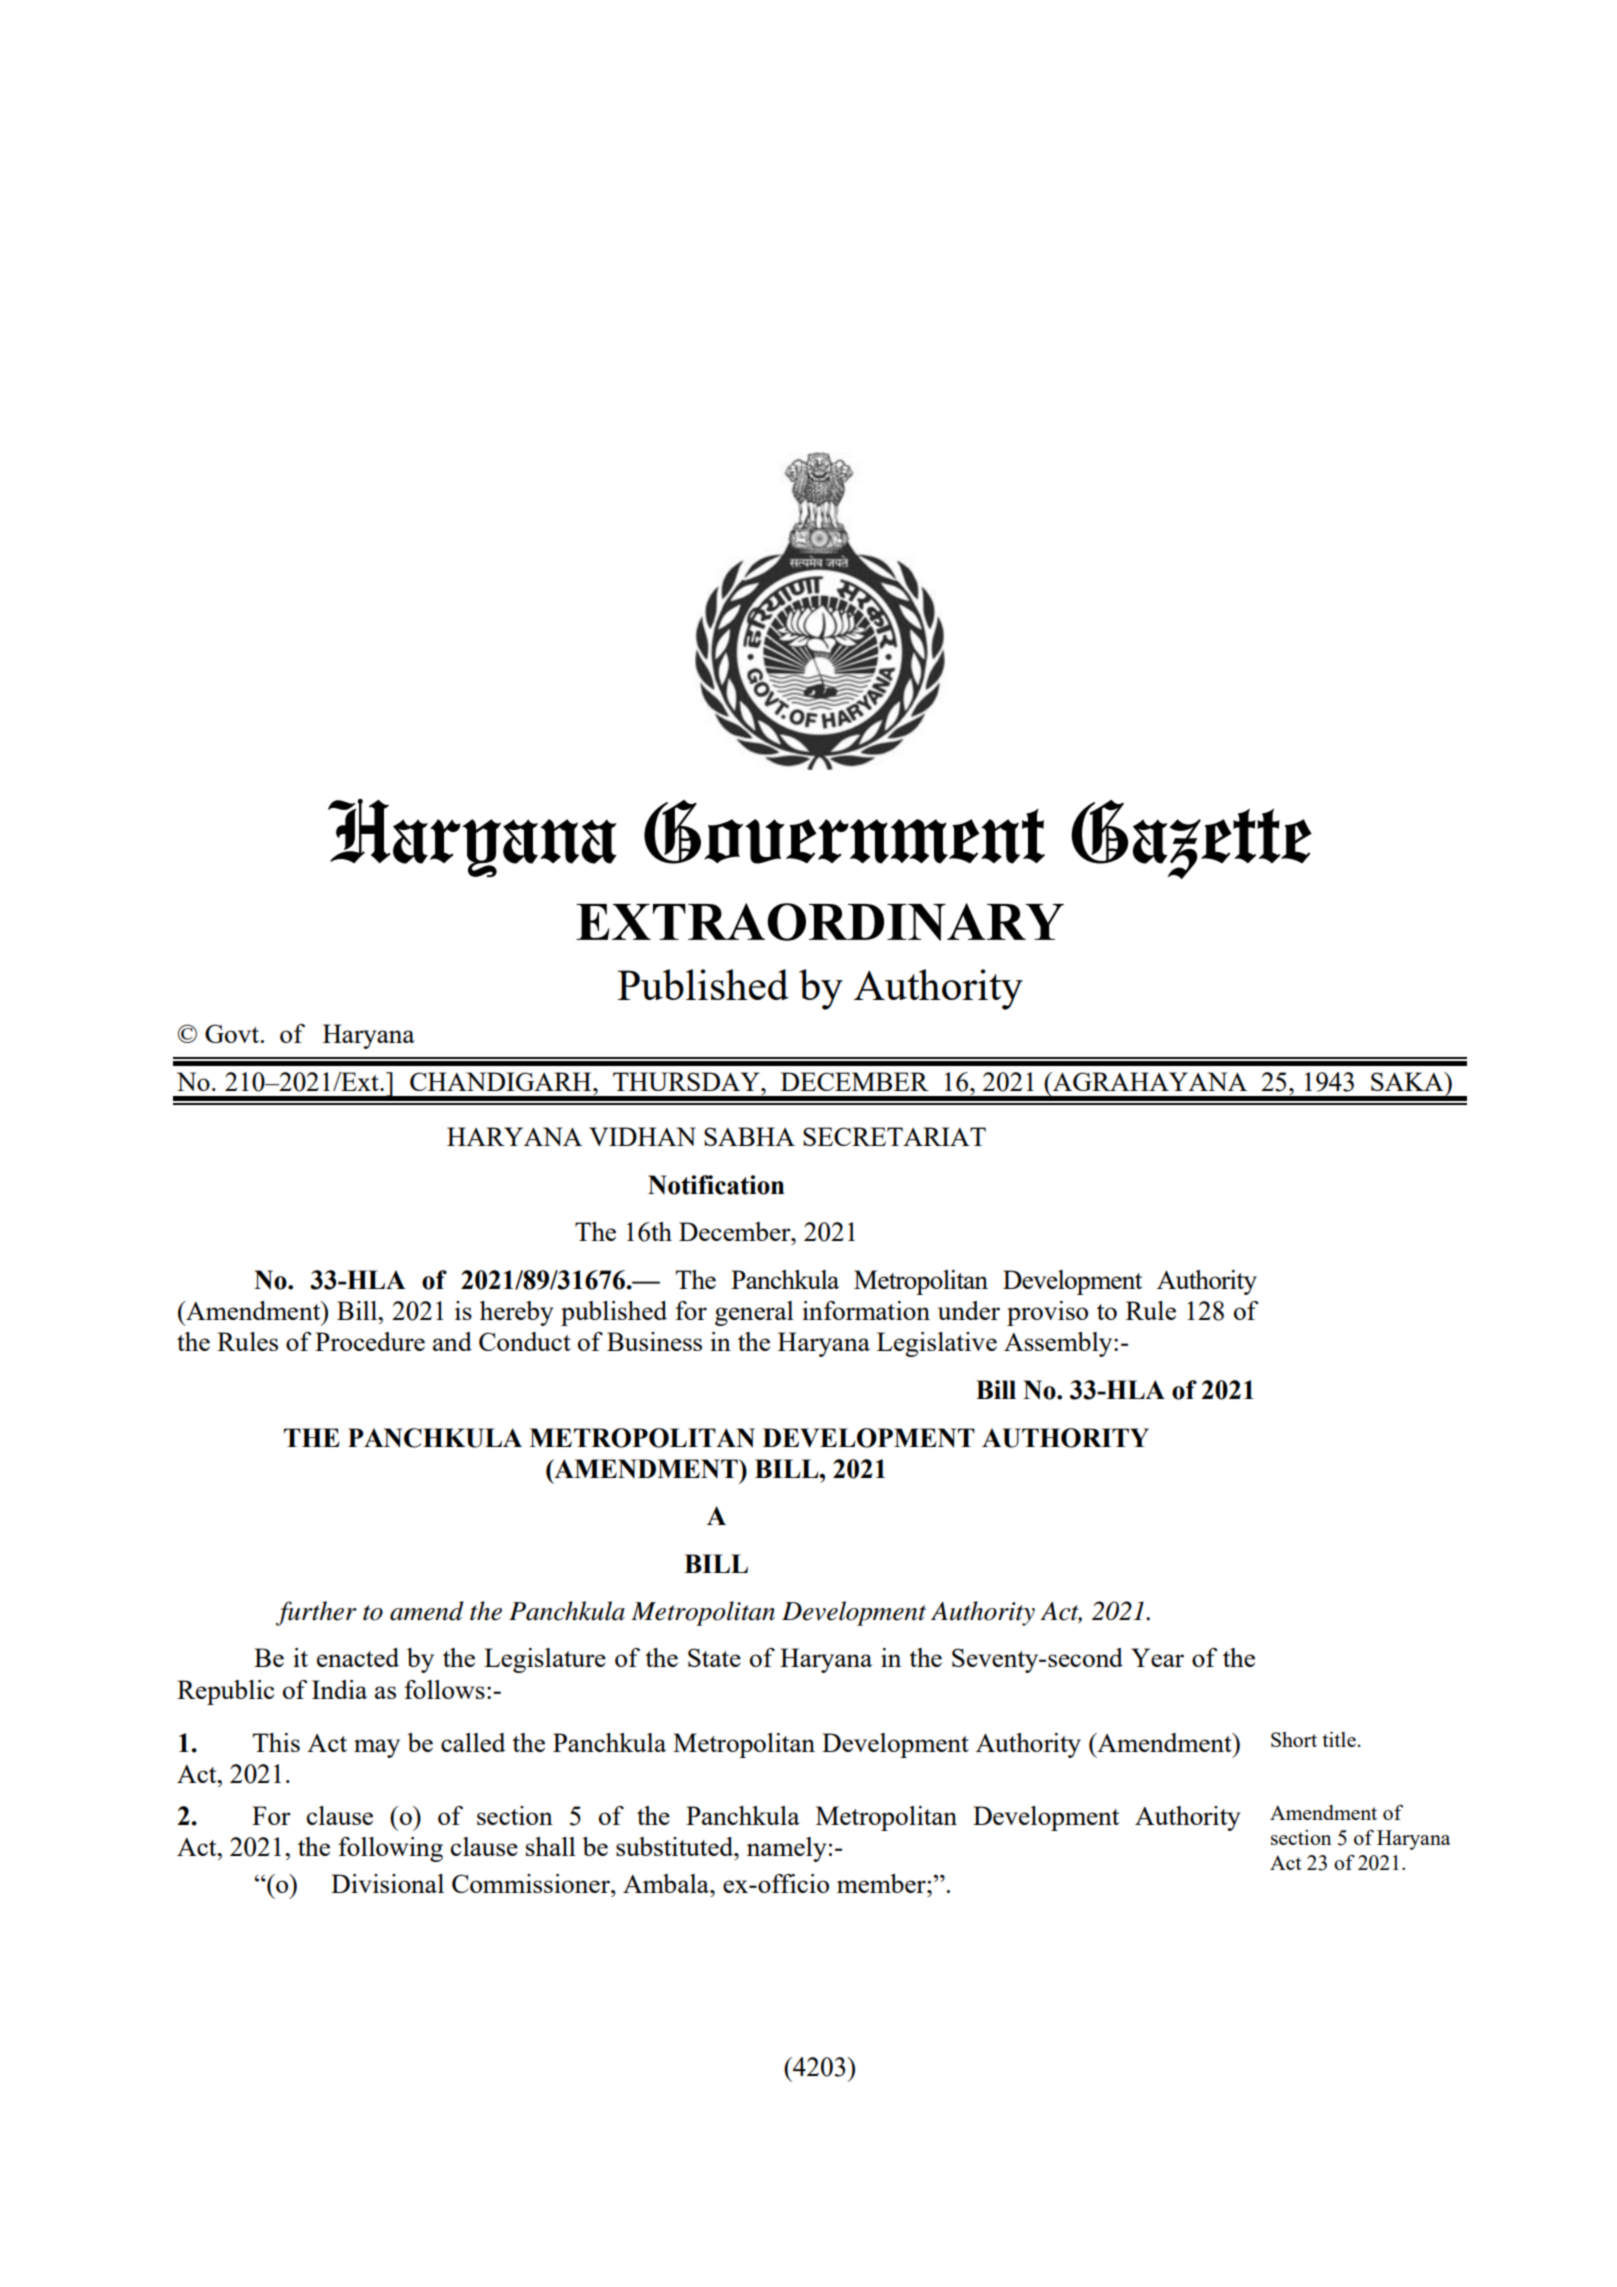 This image has width=1617, height=2287. Describe the element at coordinates (1294, 1739) in the image. I see `Short` at that location.
